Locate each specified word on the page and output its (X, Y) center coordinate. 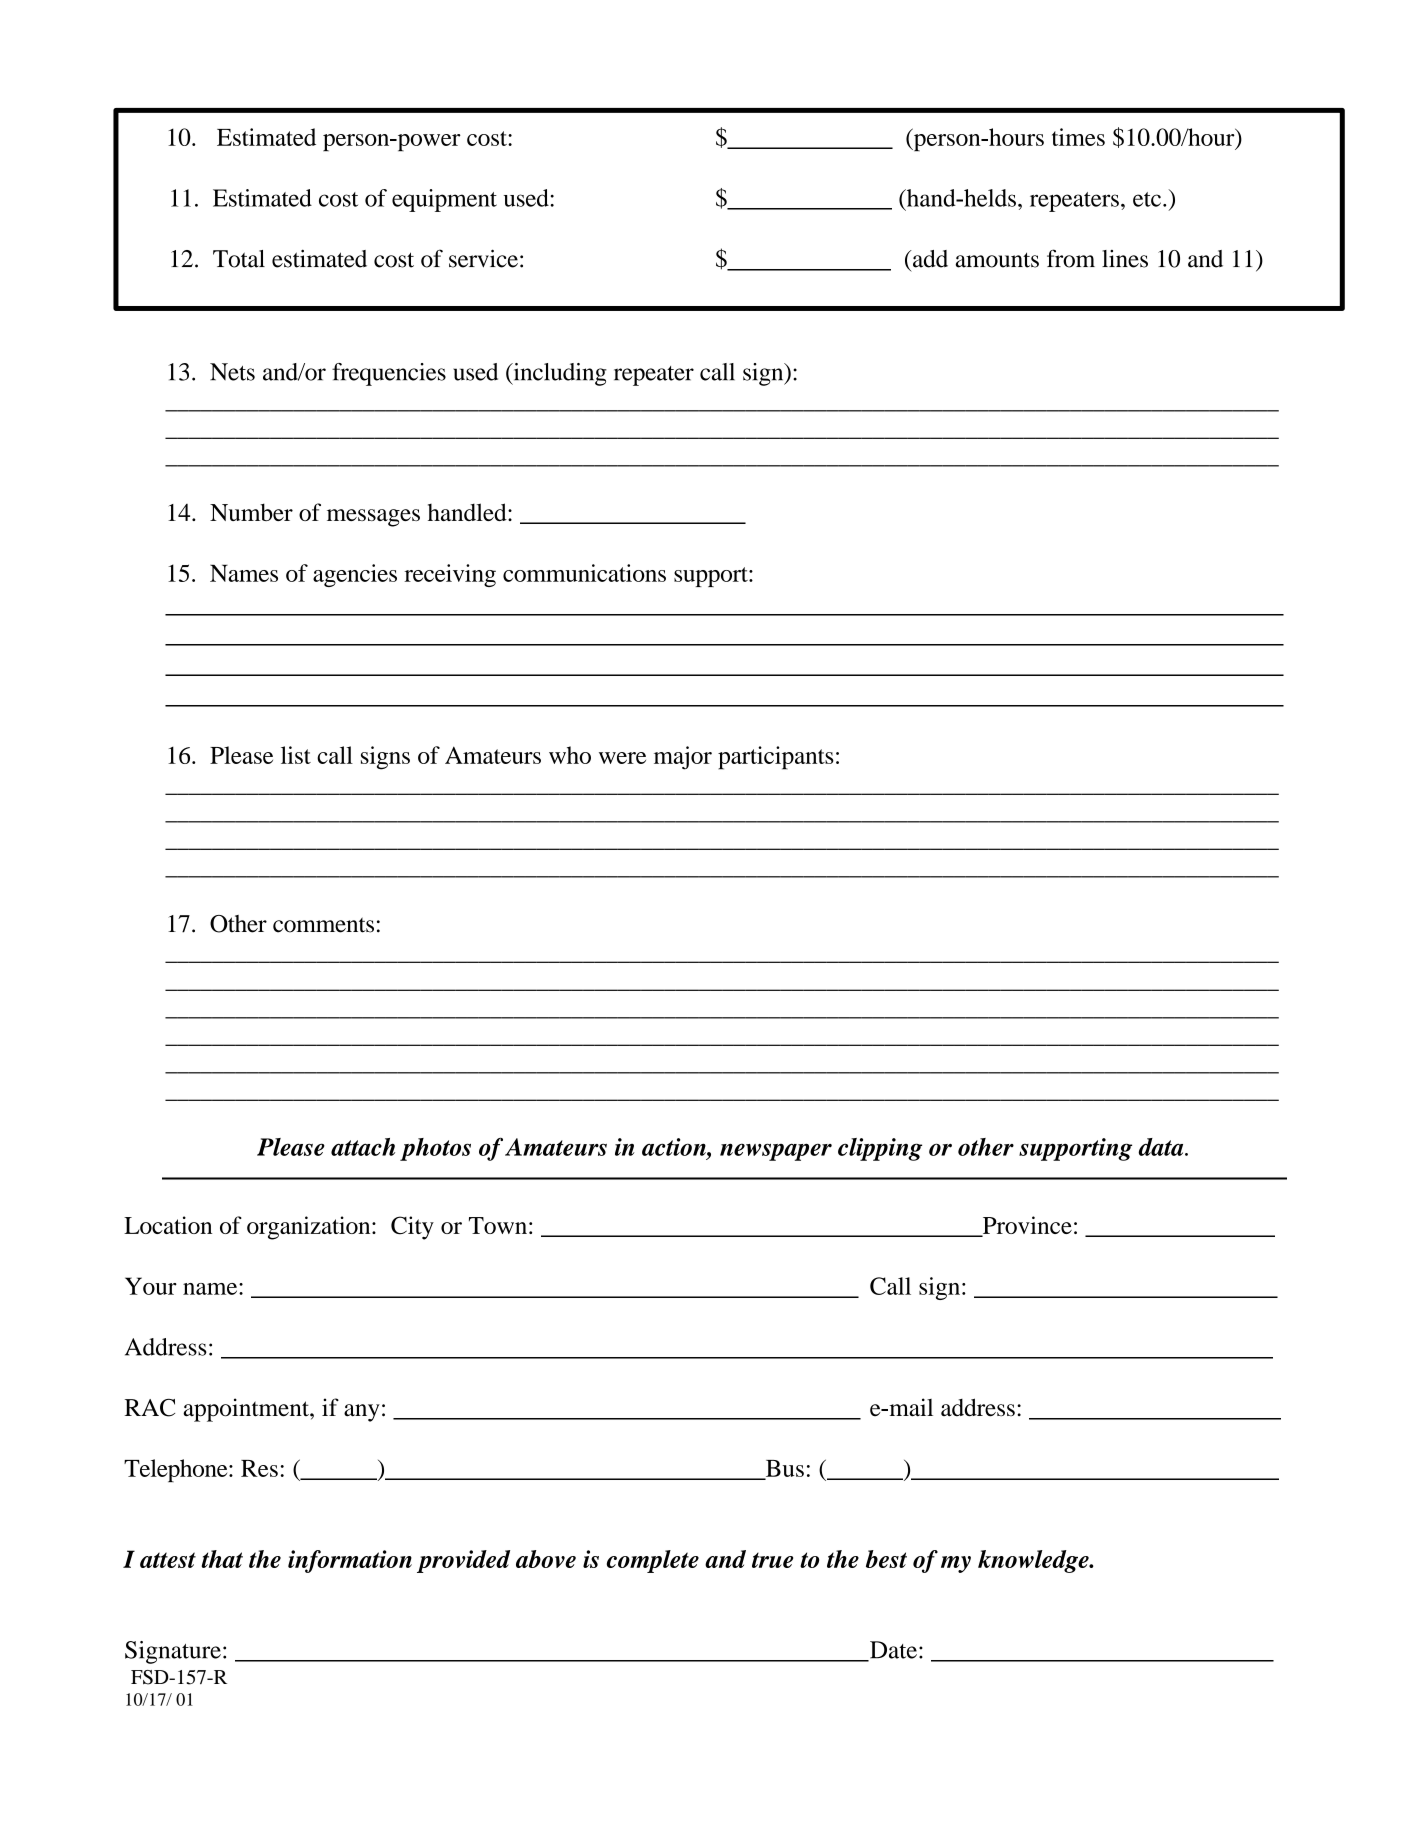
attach (363, 1147)
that (222, 1559)
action (675, 1147)
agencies (355, 575)
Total (239, 259)
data (1162, 1147)
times (1078, 137)
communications (584, 573)
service (483, 258)
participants (776, 758)
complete (653, 1561)
